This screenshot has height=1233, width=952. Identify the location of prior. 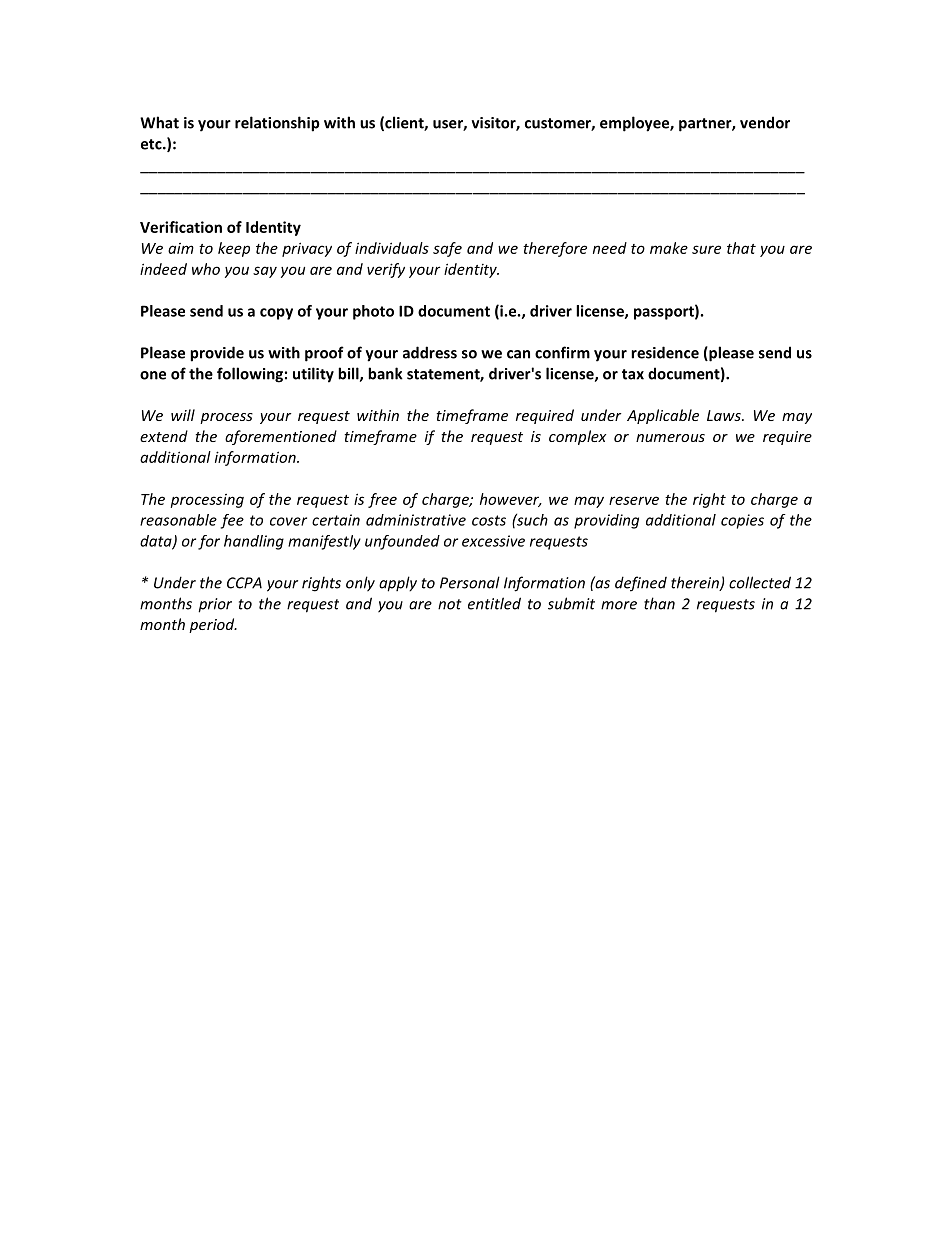
(215, 605).
